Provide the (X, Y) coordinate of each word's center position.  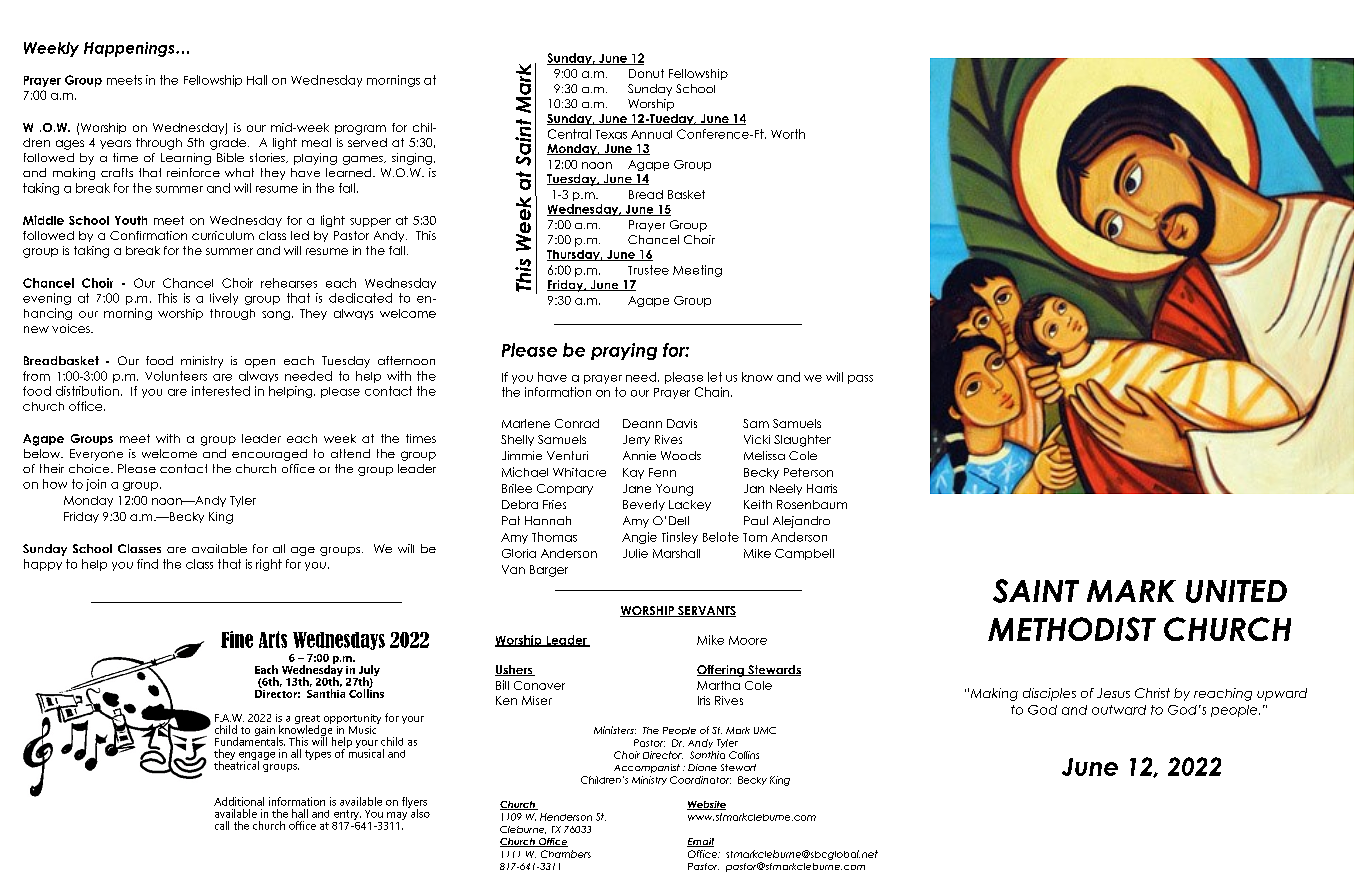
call (222, 825)
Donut (646, 73)
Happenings (130, 49)
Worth (788, 134)
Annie (639, 455)
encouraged (269, 455)
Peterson (808, 472)
